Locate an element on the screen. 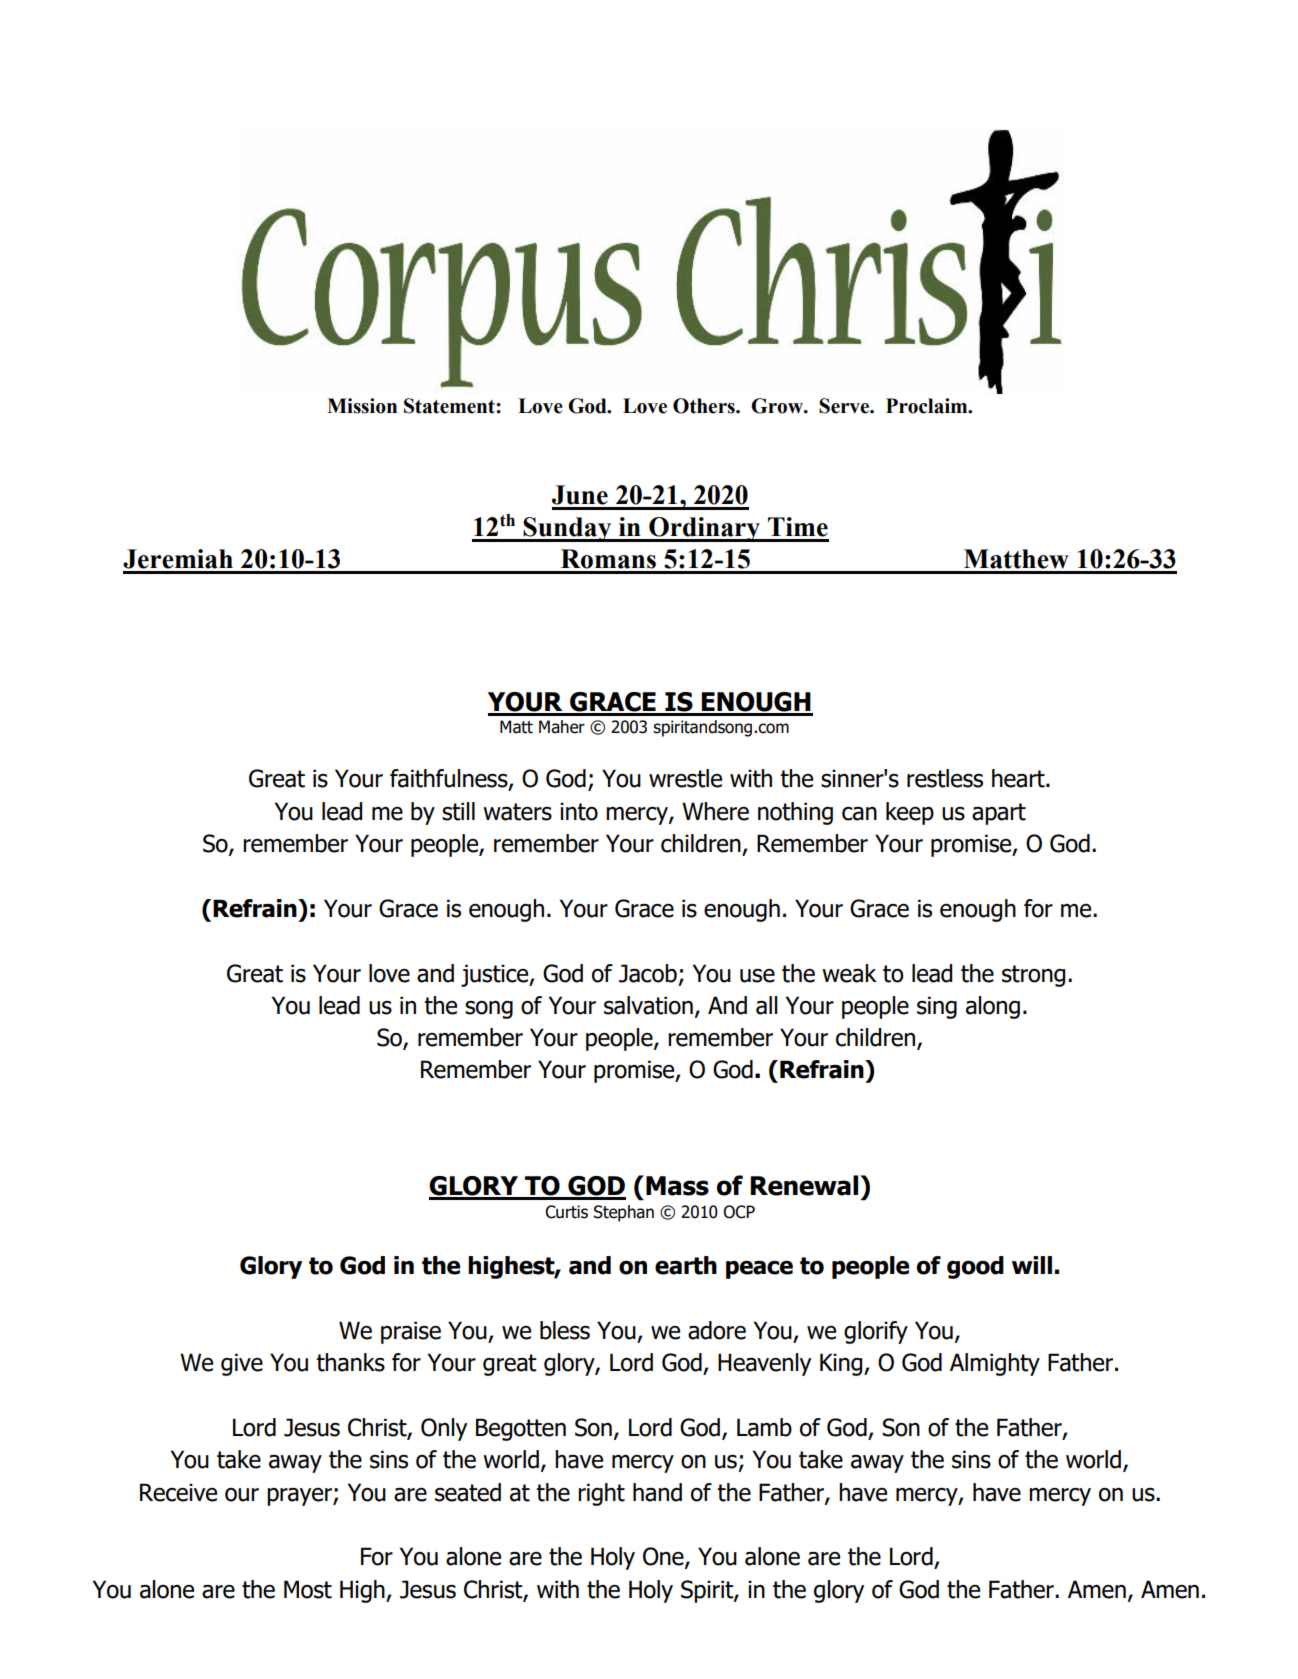 The image size is (1298, 1679). Others is located at coordinates (705, 406).
